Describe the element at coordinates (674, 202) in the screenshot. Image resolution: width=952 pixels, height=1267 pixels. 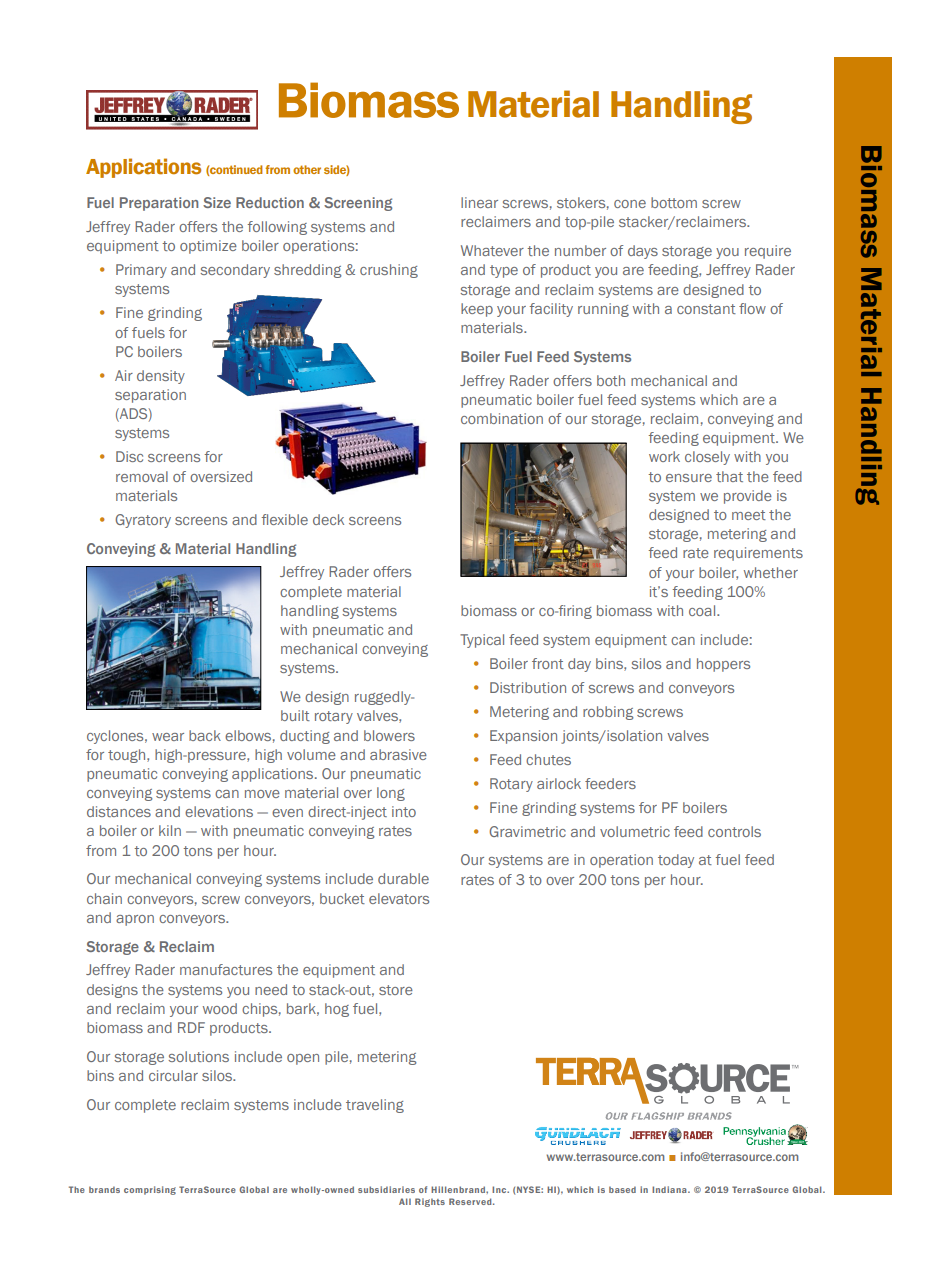
I see `bottom` at that location.
